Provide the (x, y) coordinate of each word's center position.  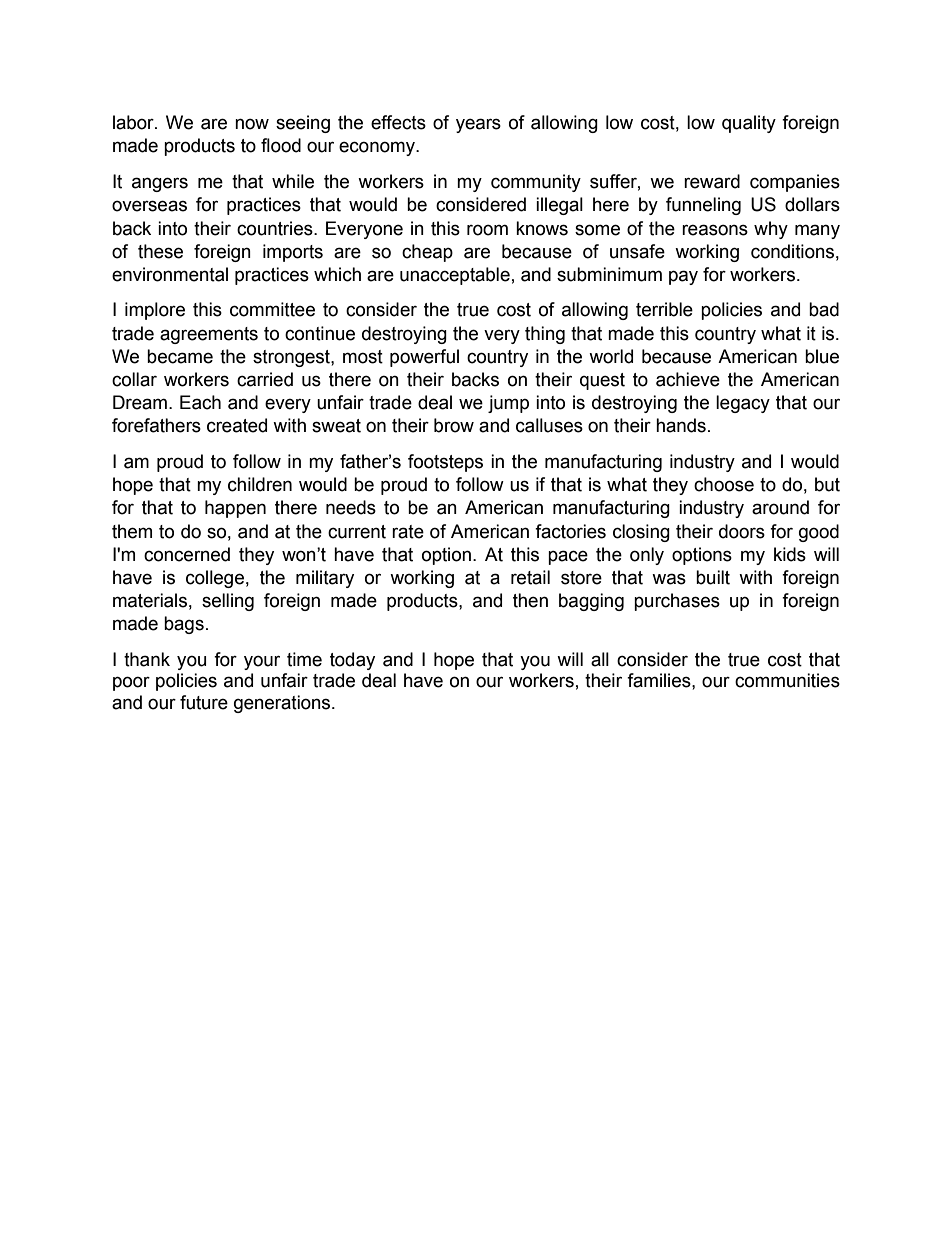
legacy (743, 404)
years (478, 125)
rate (408, 532)
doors (742, 531)
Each (200, 402)
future (204, 702)
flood (281, 145)
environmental (170, 274)
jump (508, 404)
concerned (187, 554)
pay (683, 277)
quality (749, 124)
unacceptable (455, 276)
